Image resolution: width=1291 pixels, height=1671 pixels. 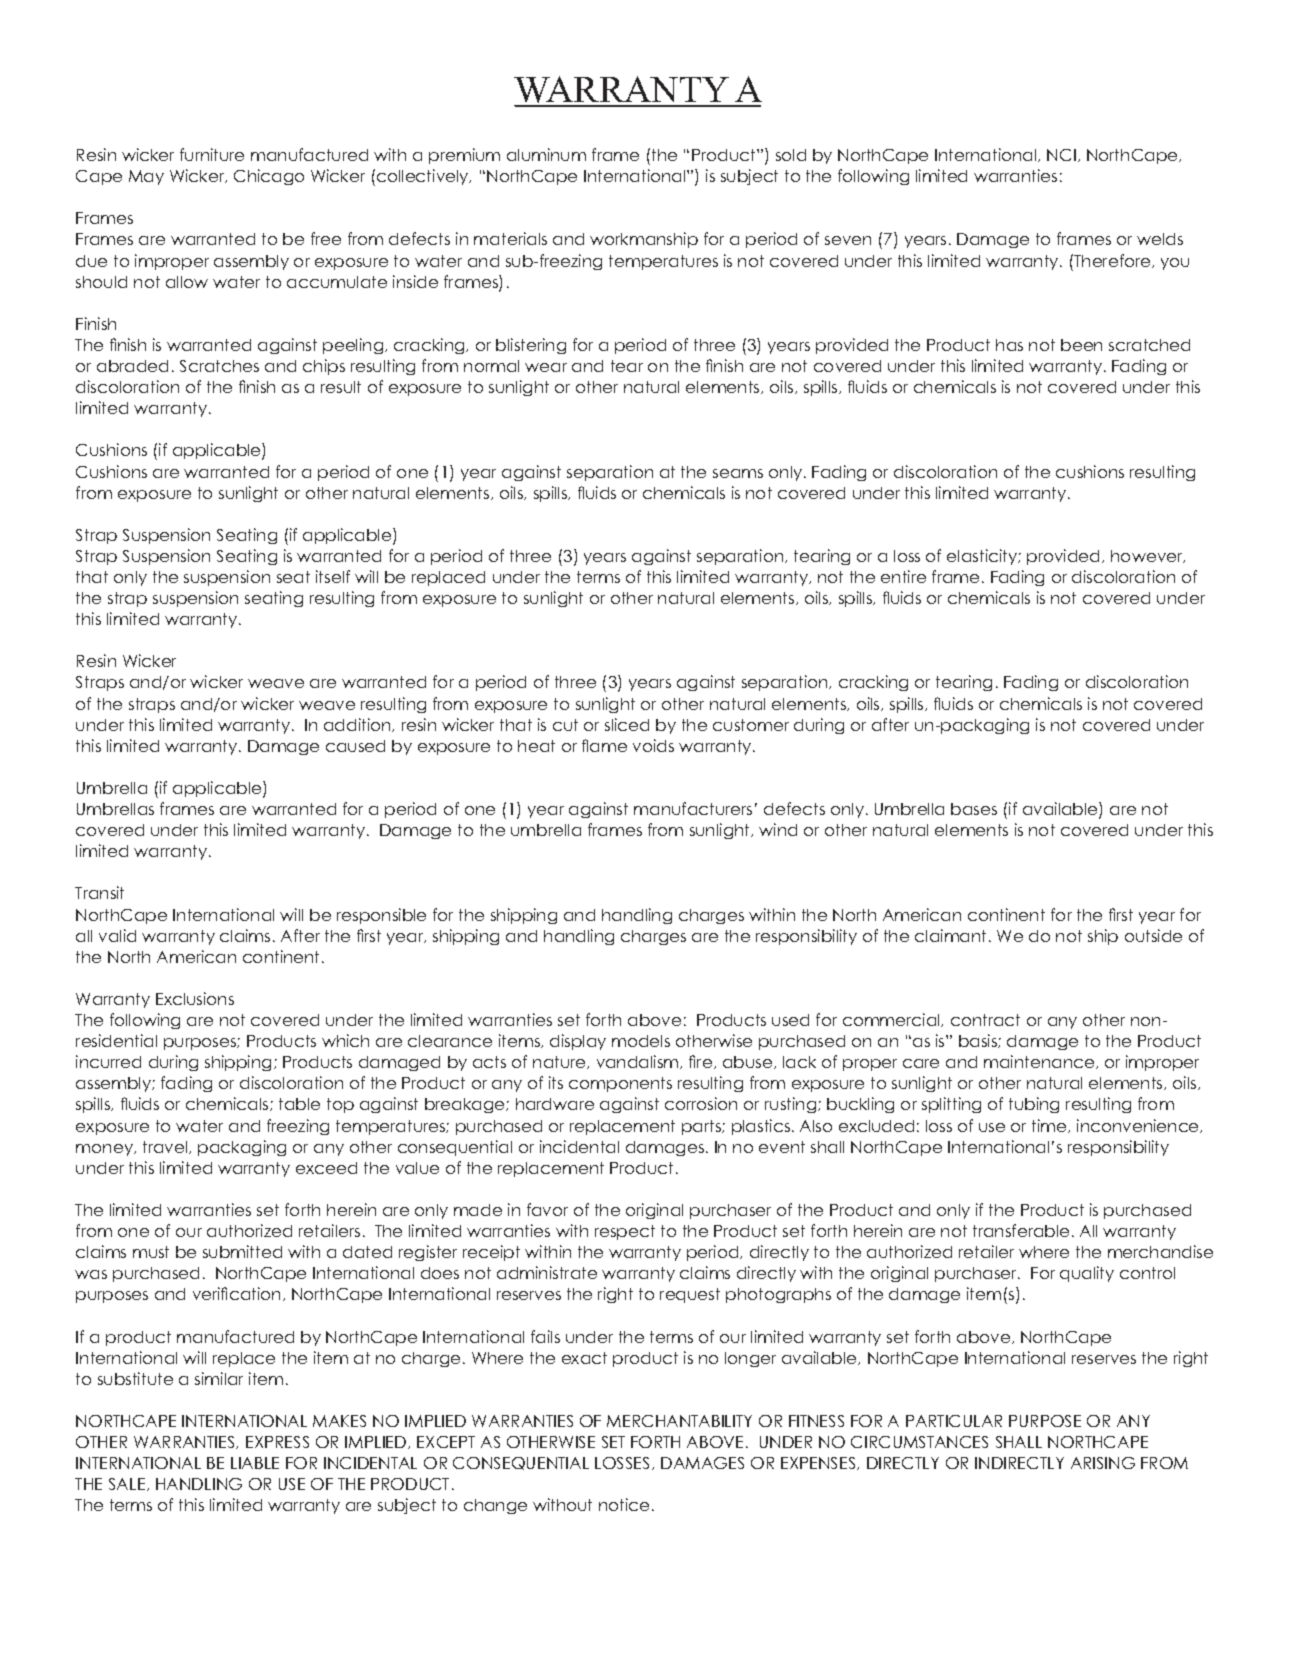 What do you see at coordinates (738, 473) in the page?
I see `seams` at bounding box center [738, 473].
